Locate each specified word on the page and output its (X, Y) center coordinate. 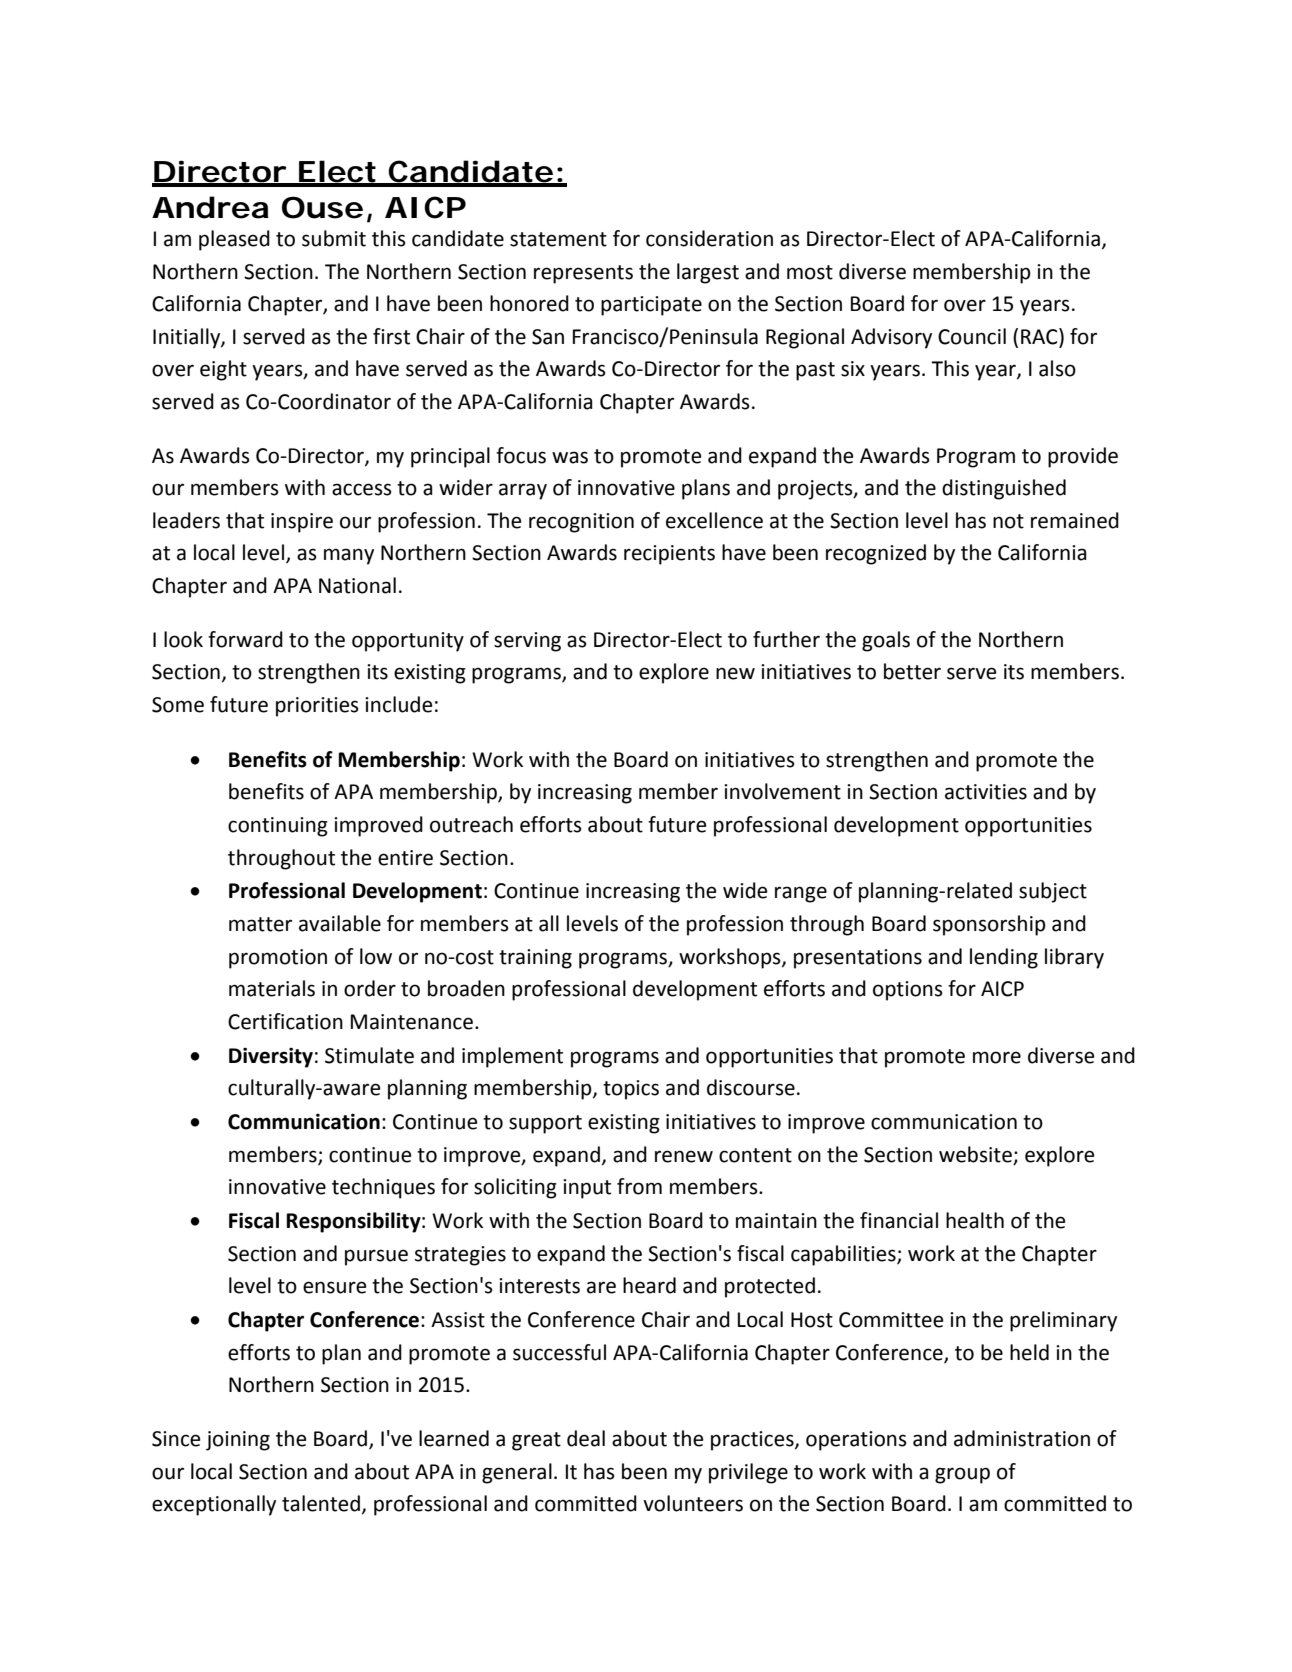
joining (238, 1441)
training (535, 959)
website (975, 1154)
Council (972, 336)
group (962, 1475)
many (349, 556)
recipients (669, 555)
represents (583, 274)
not (1008, 521)
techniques (383, 1188)
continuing (278, 827)
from (639, 1186)
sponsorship (989, 925)
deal (586, 1438)
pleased (234, 240)
